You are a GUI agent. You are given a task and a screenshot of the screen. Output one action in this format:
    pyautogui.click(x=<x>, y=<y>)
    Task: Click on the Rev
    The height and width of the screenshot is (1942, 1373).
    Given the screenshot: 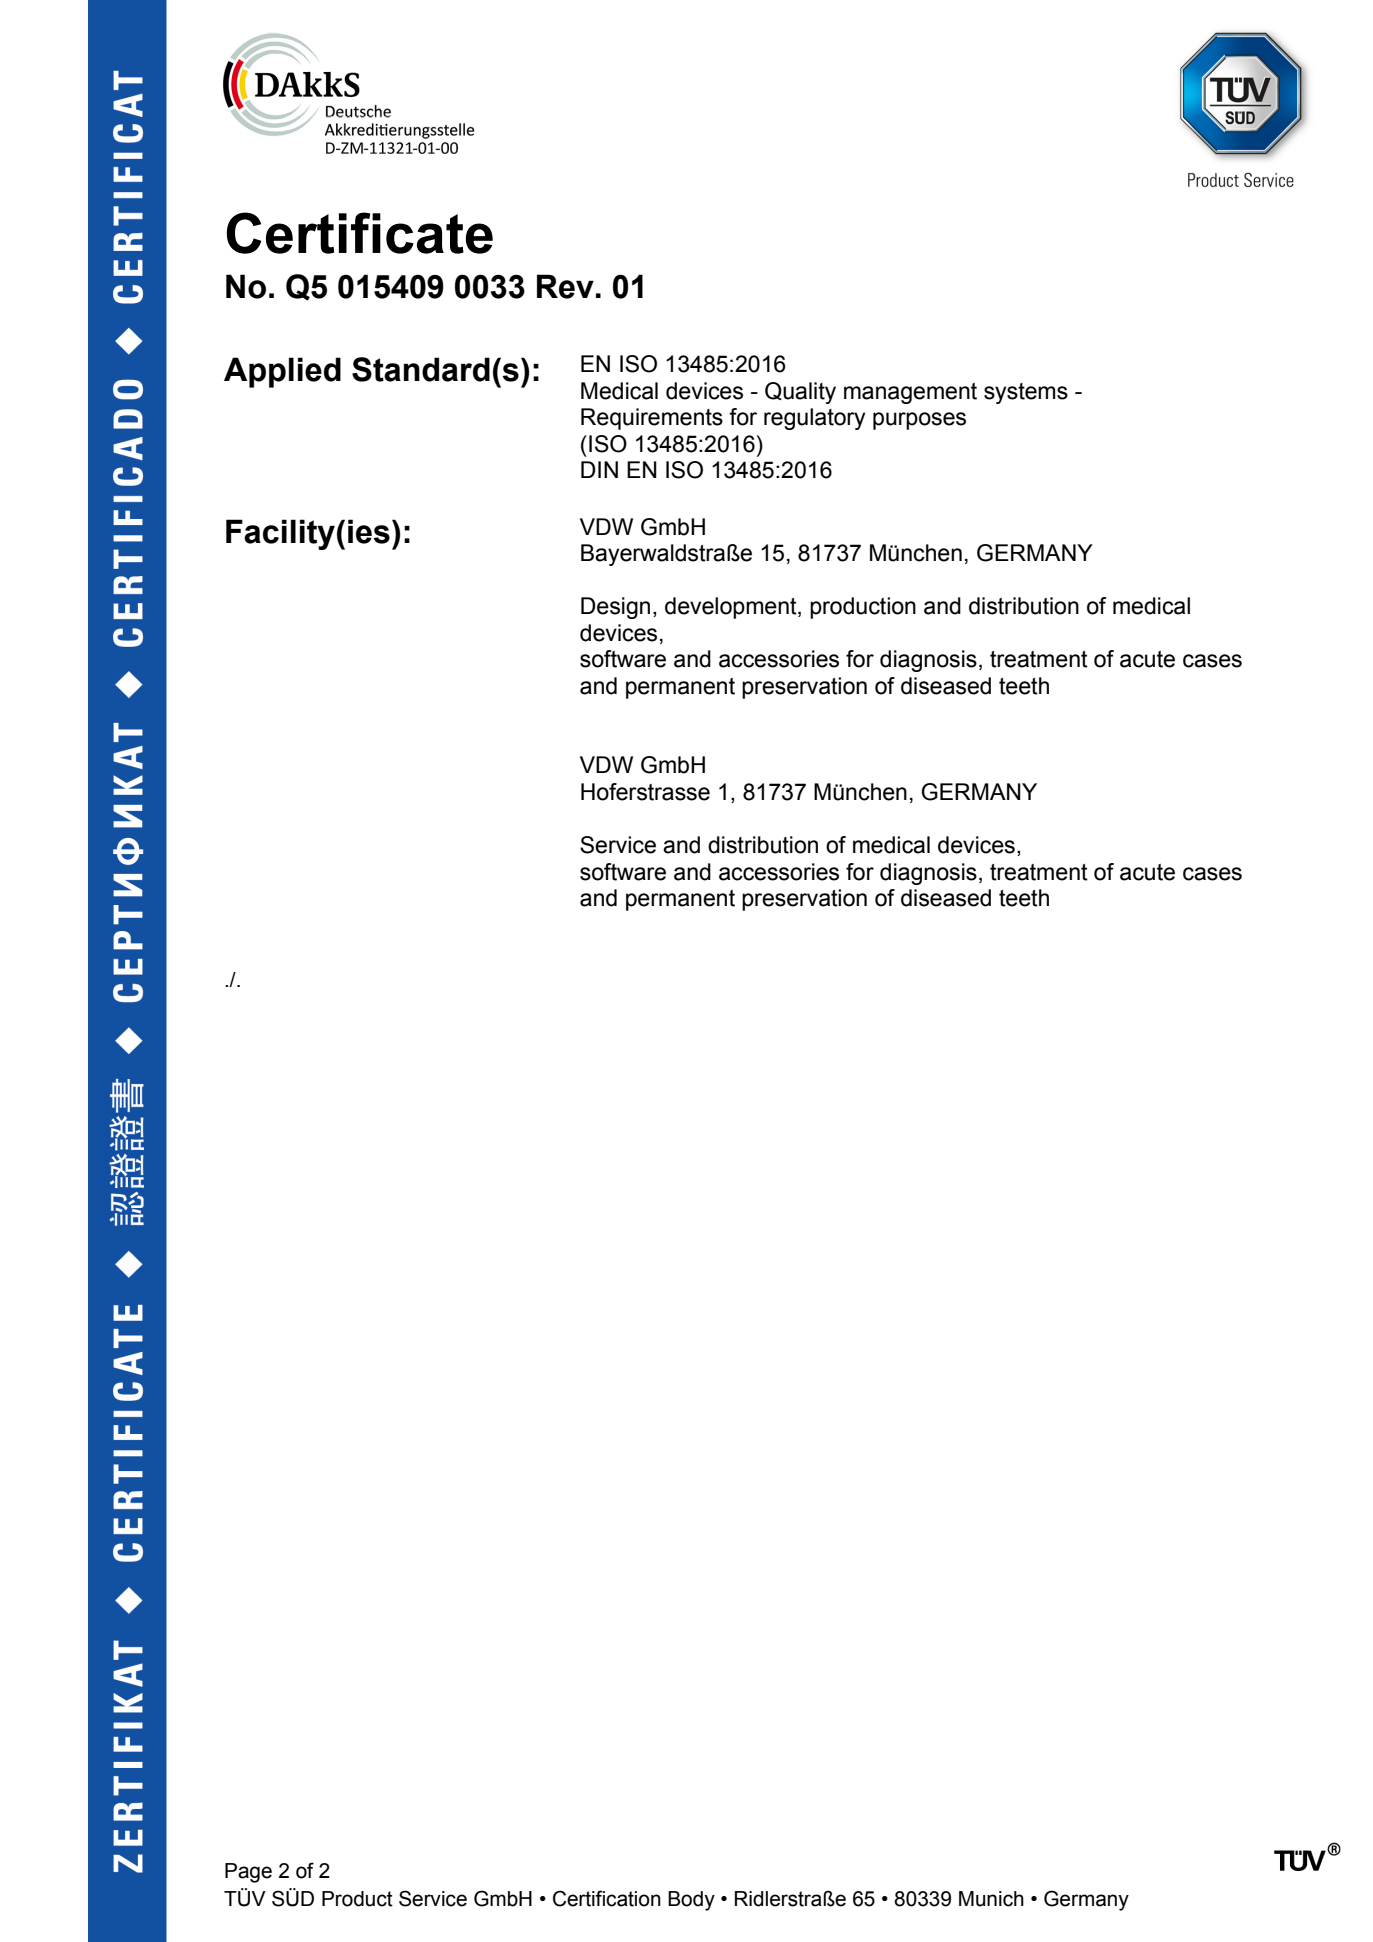 What is the action you would take?
    pyautogui.click(x=565, y=286)
